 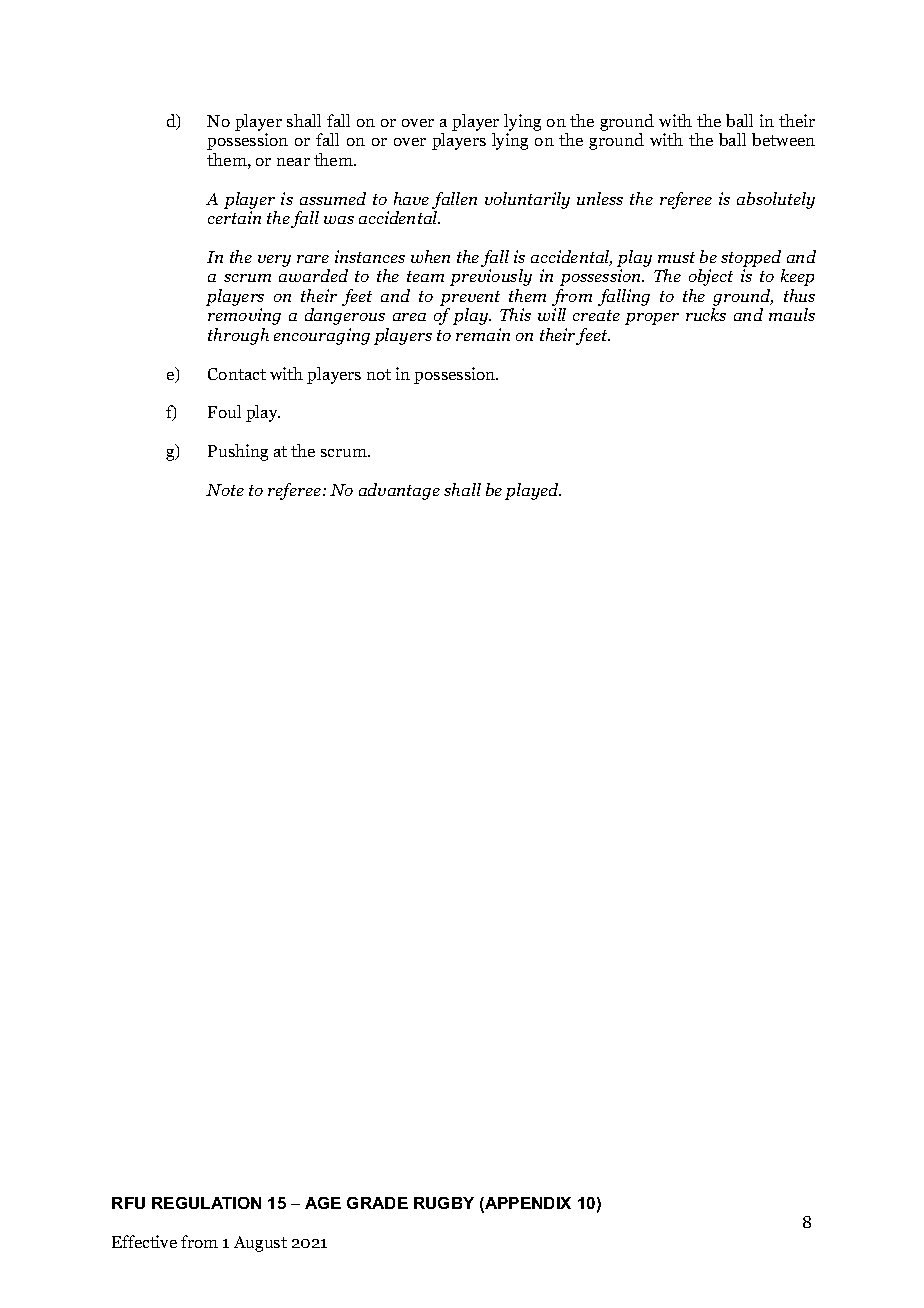 I want to click on mauls, so click(x=792, y=314).
